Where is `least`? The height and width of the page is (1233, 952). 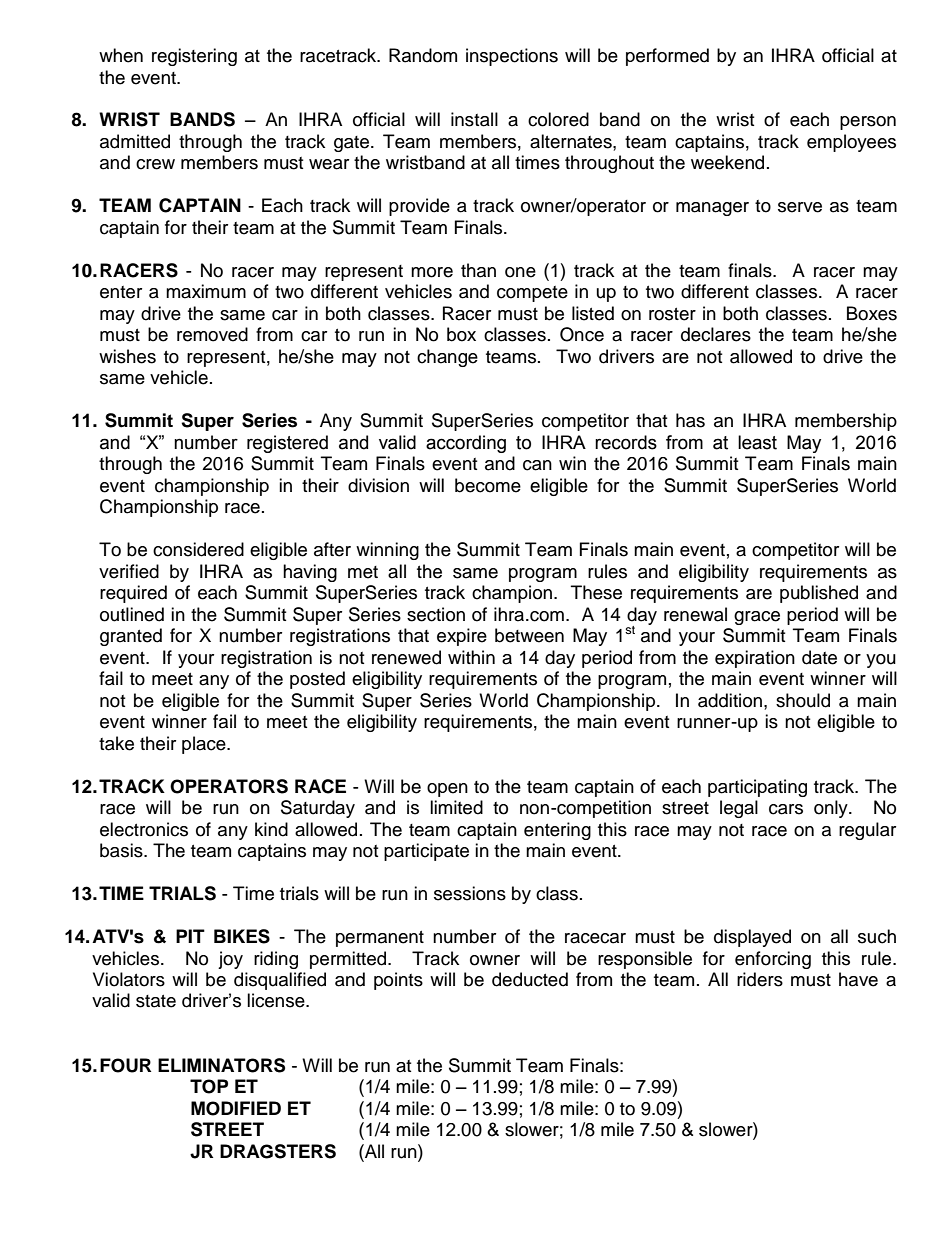
least is located at coordinates (757, 442).
